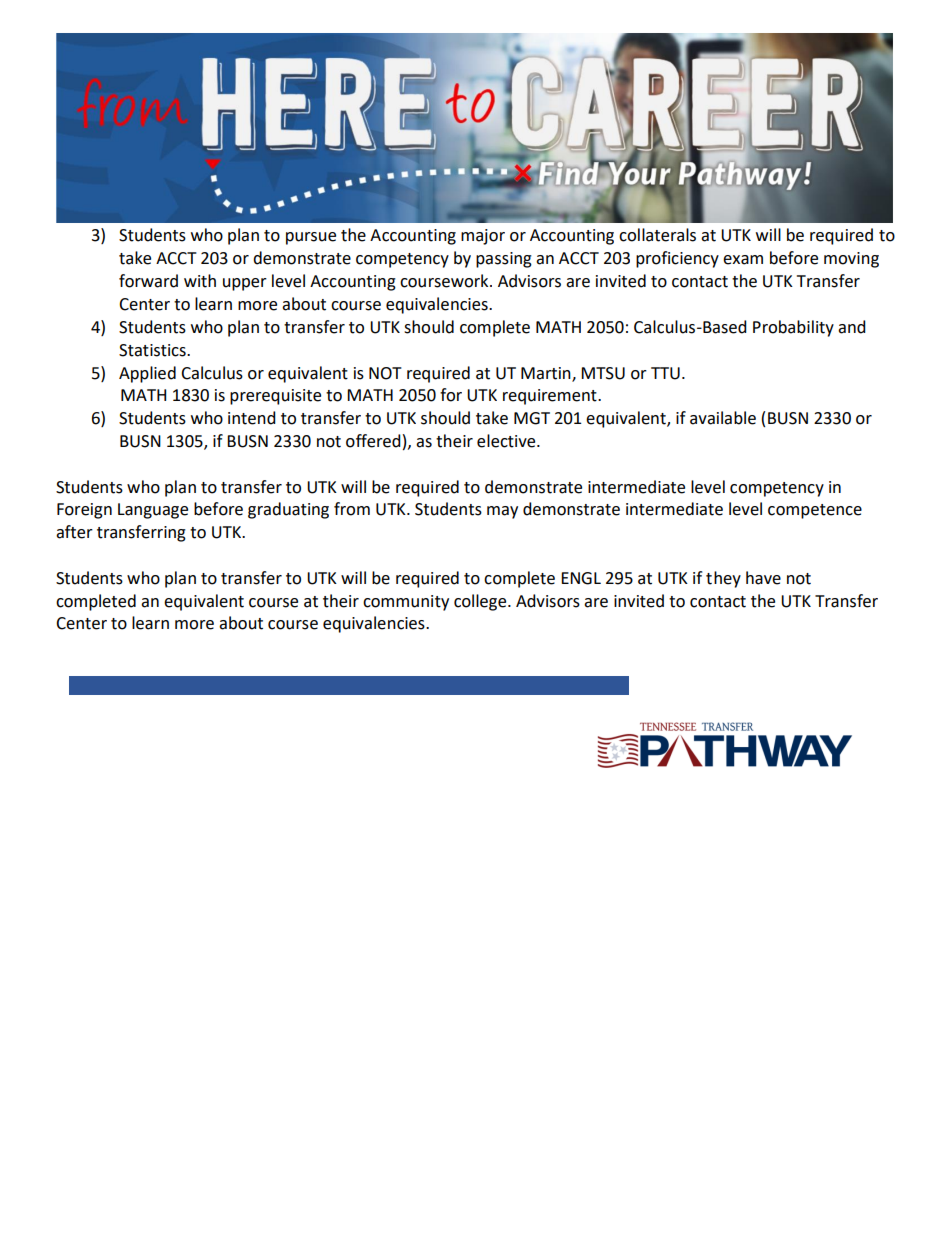 The height and width of the document is (1233, 952). Describe the element at coordinates (311, 238) in the document. I see `pursue` at that location.
